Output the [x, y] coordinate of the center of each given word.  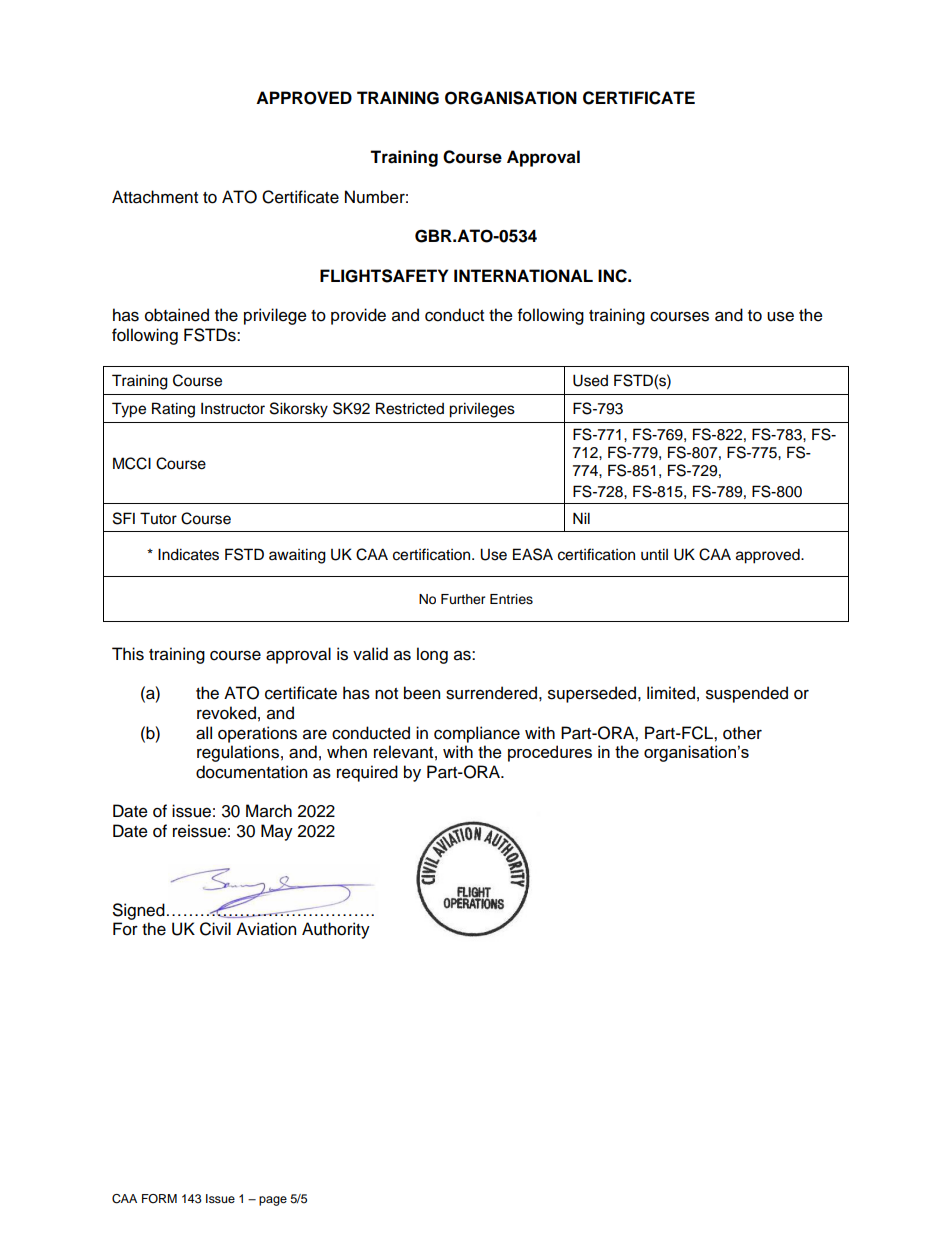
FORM [159, 1198]
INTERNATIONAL [523, 276]
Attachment [155, 197]
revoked [226, 713]
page [273, 1201]
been [422, 693]
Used [590, 380]
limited [671, 693]
